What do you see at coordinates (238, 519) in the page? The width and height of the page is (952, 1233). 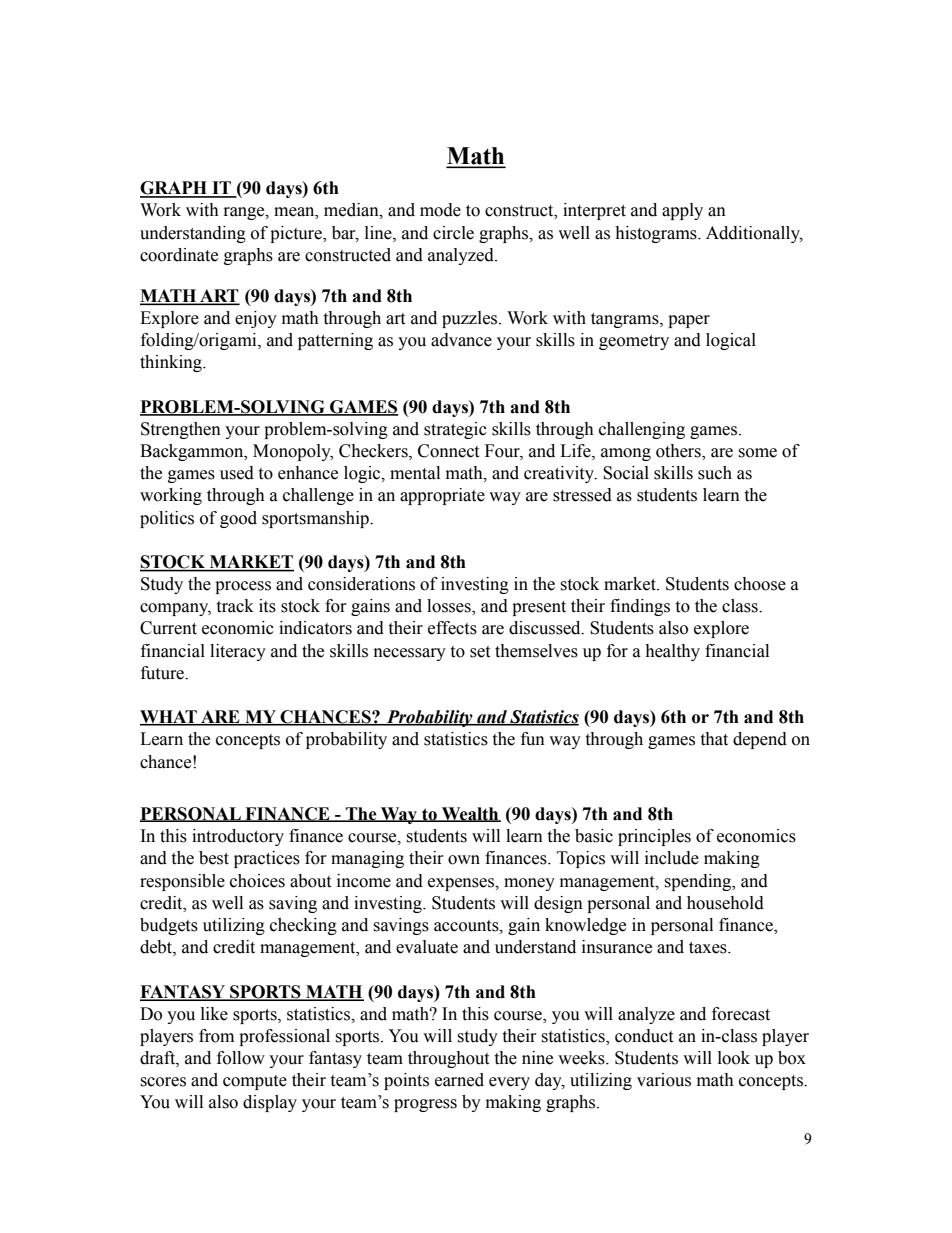 I see `good` at bounding box center [238, 519].
